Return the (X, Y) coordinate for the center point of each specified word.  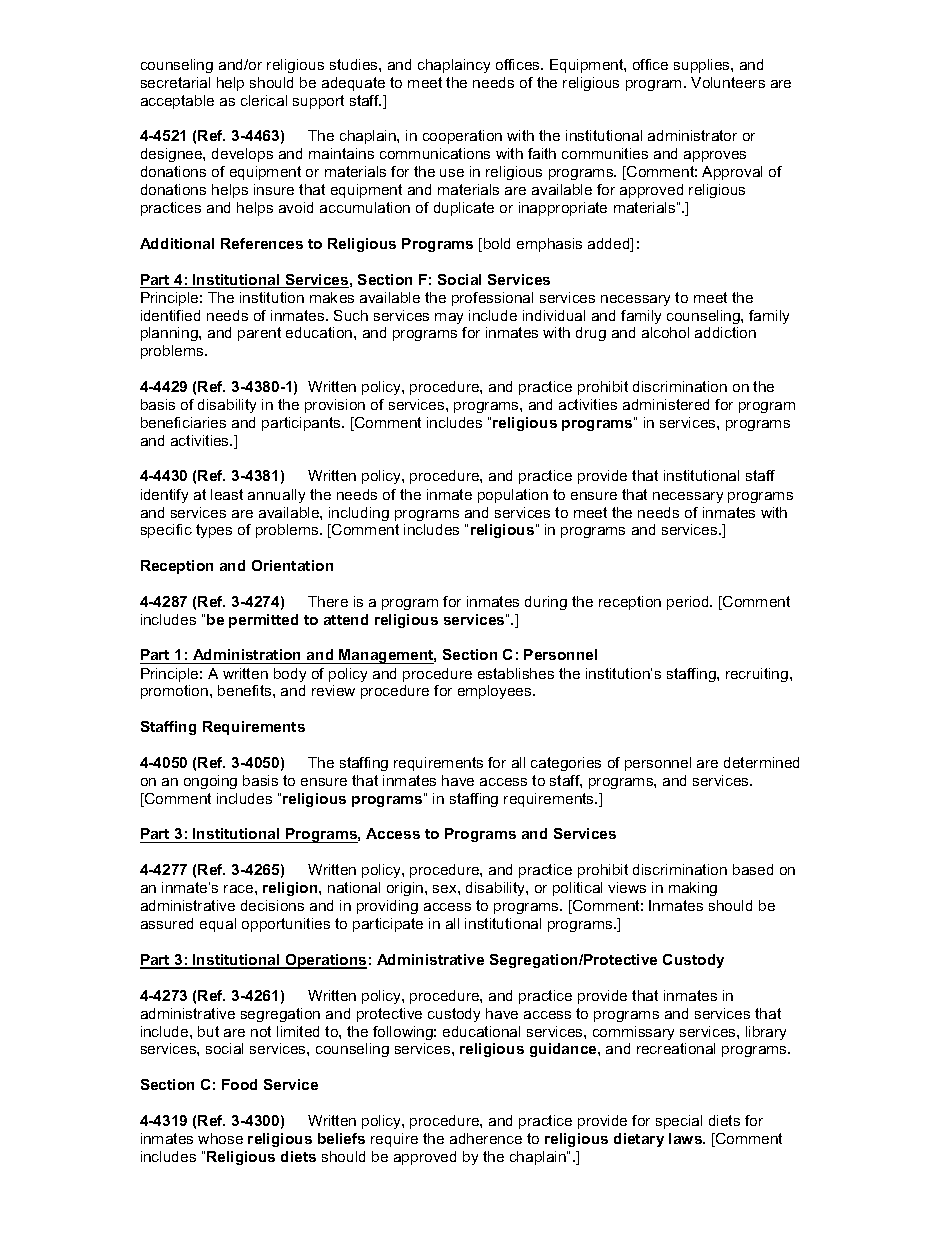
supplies (703, 66)
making (693, 889)
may (449, 318)
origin (406, 889)
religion (291, 889)
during (546, 603)
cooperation (462, 137)
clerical (264, 100)
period (689, 603)
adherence (486, 1138)
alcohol (665, 332)
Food (239, 1084)
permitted (263, 621)
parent (259, 334)
